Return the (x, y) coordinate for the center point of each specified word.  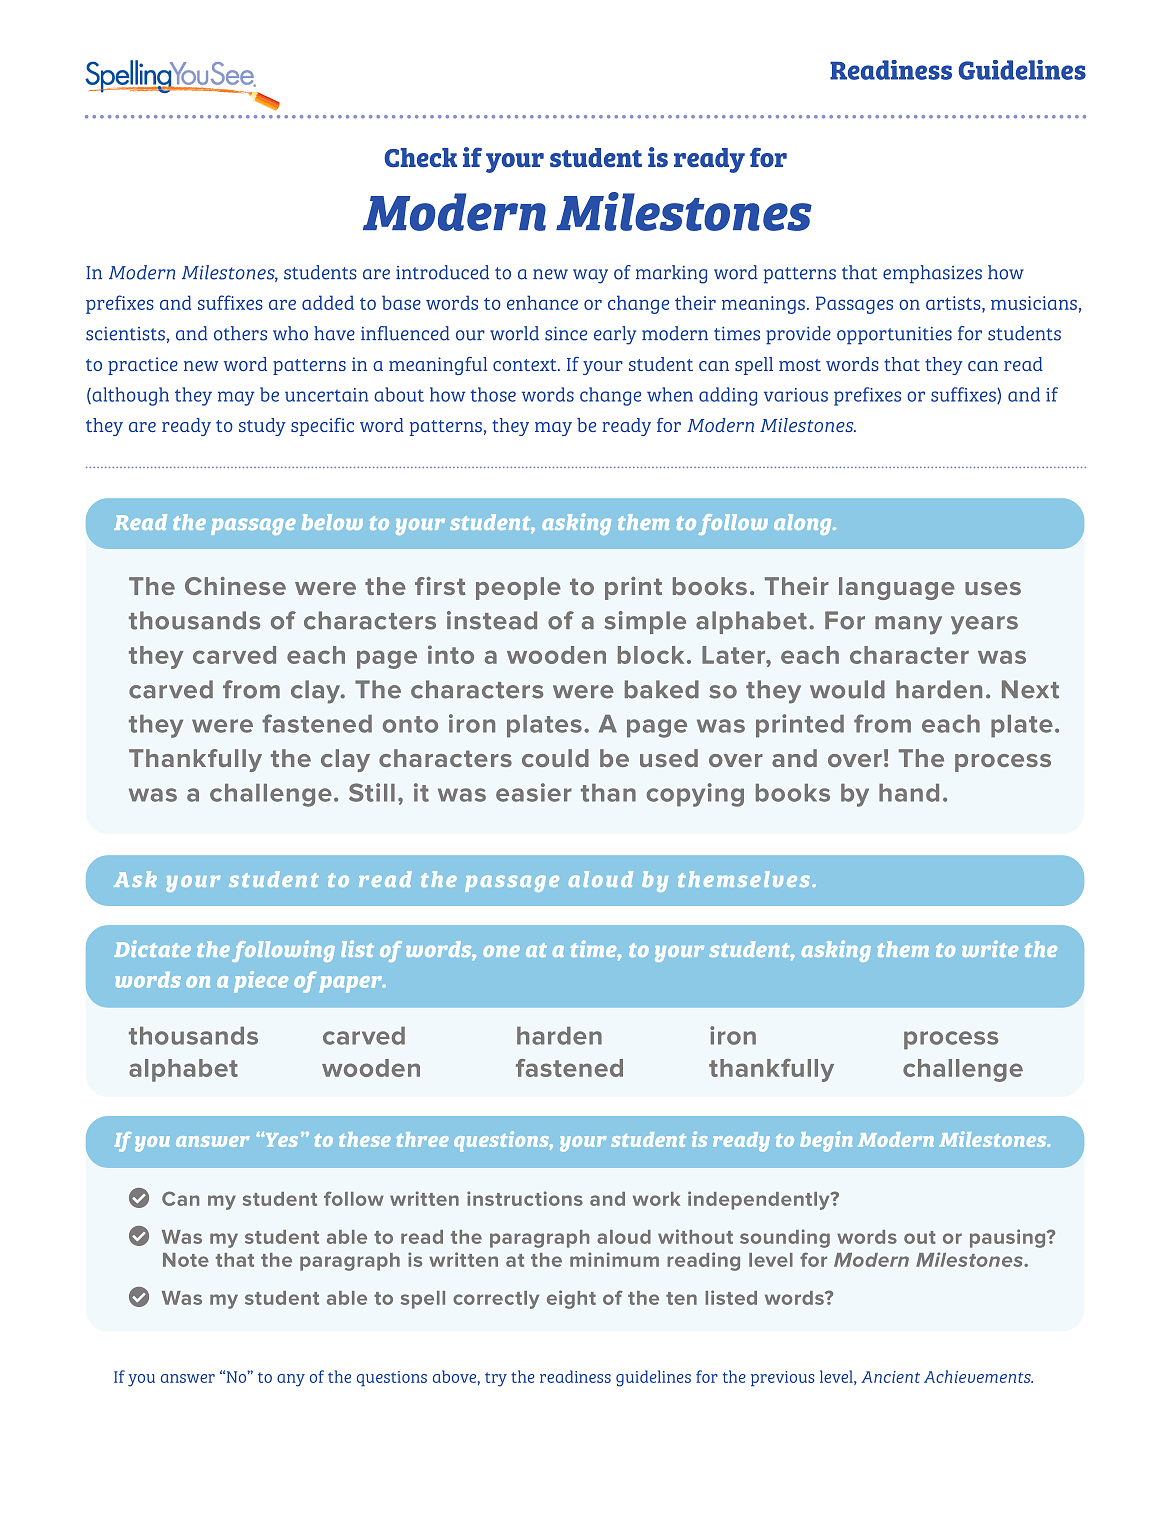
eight (571, 1299)
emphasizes (932, 274)
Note (186, 1260)
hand (909, 793)
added (328, 302)
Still (372, 792)
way (590, 276)
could (555, 758)
